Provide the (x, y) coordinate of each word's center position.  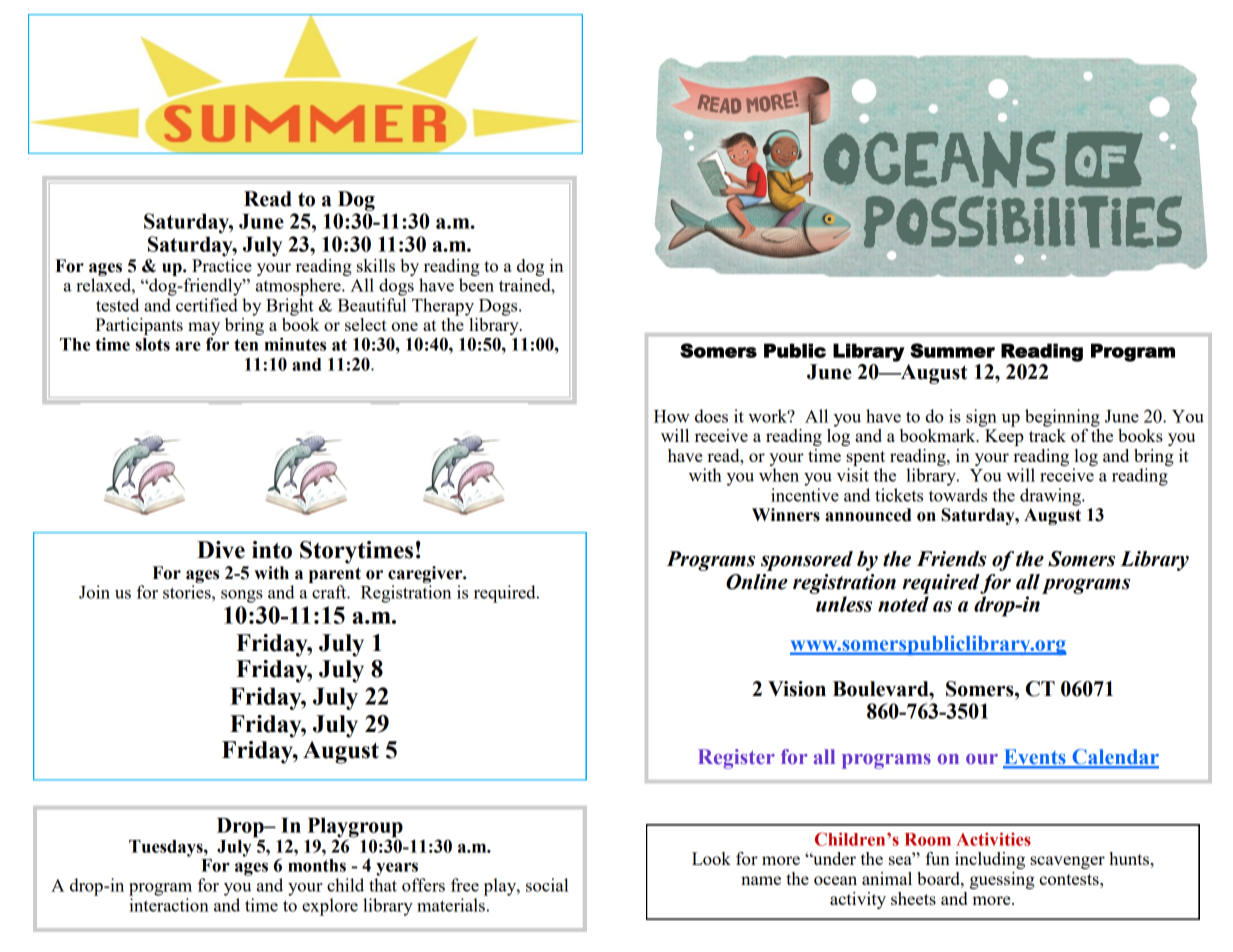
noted (903, 604)
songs (242, 596)
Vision (797, 689)
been (476, 285)
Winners (786, 515)
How (672, 416)
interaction (169, 905)
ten (246, 345)
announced (868, 515)
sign (981, 418)
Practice (222, 264)
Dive (221, 550)
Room (928, 839)
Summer (952, 350)
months (317, 865)
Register (736, 759)
